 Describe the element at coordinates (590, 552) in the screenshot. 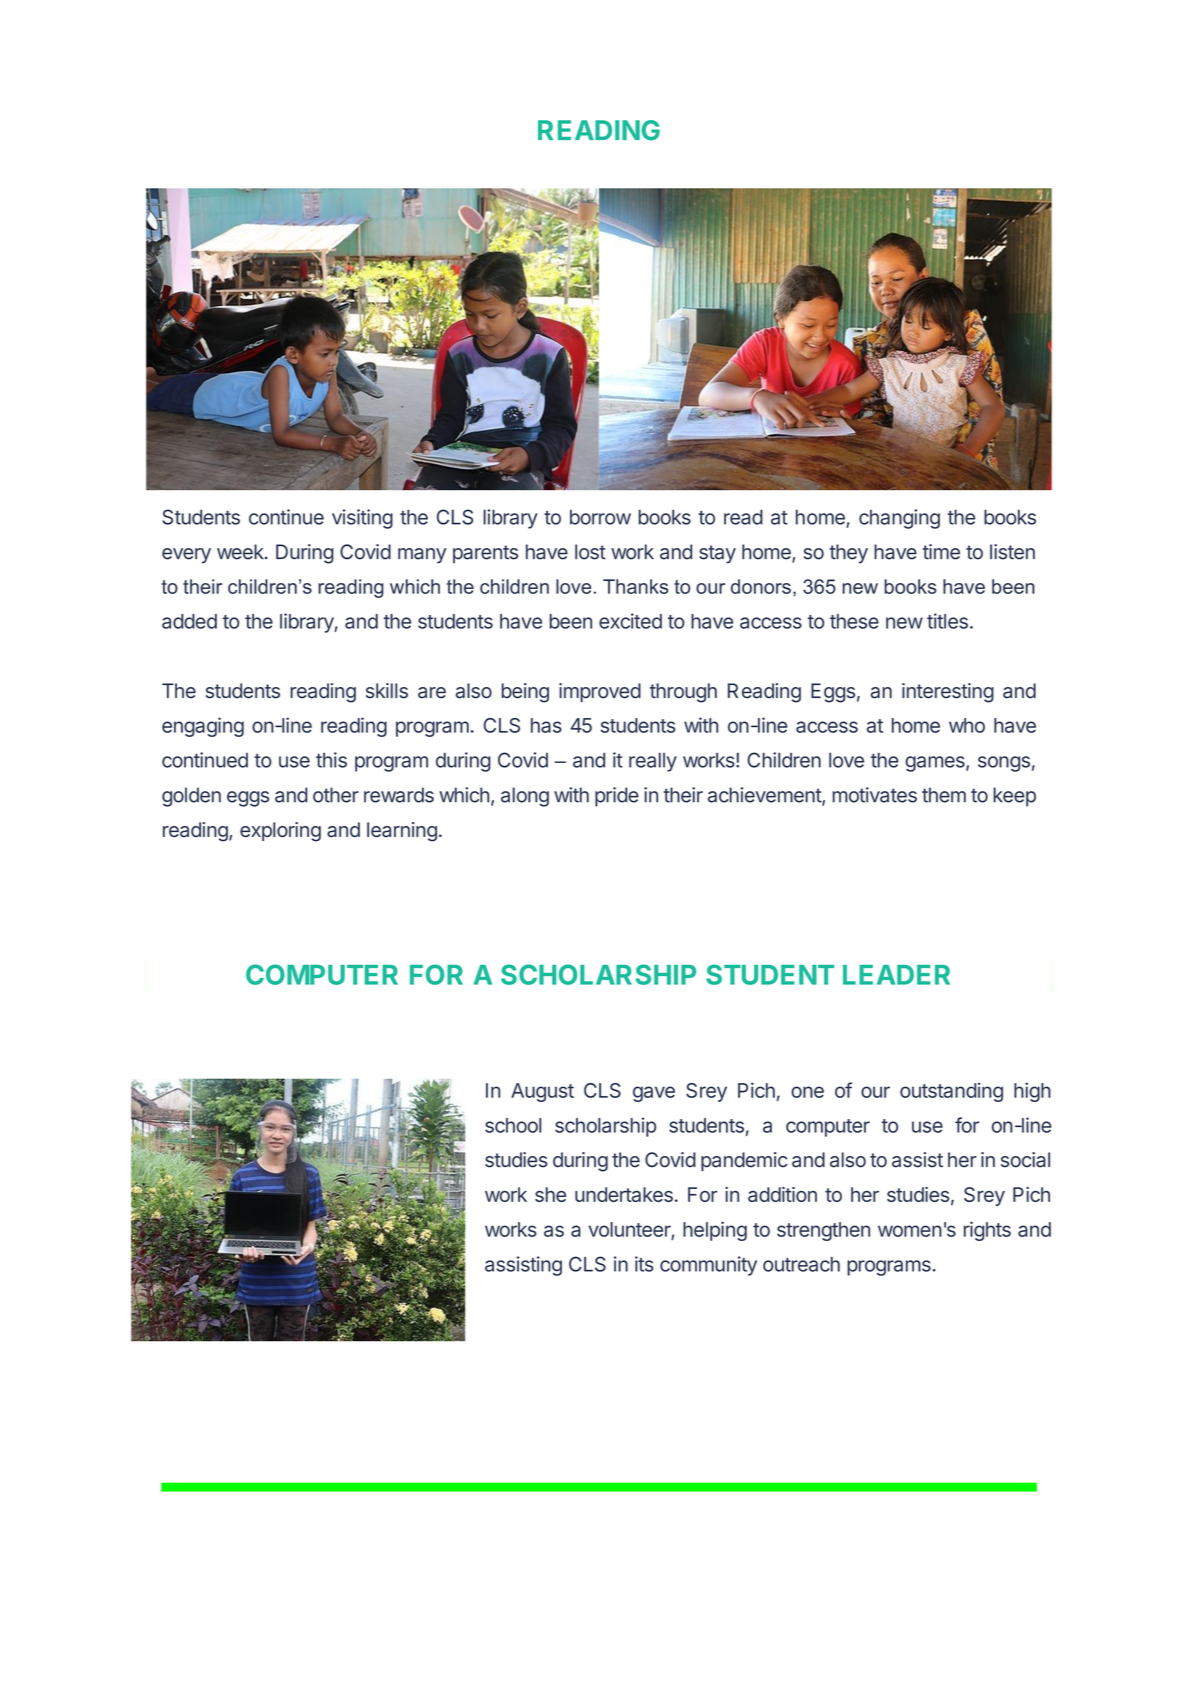

I see `lost` at that location.
